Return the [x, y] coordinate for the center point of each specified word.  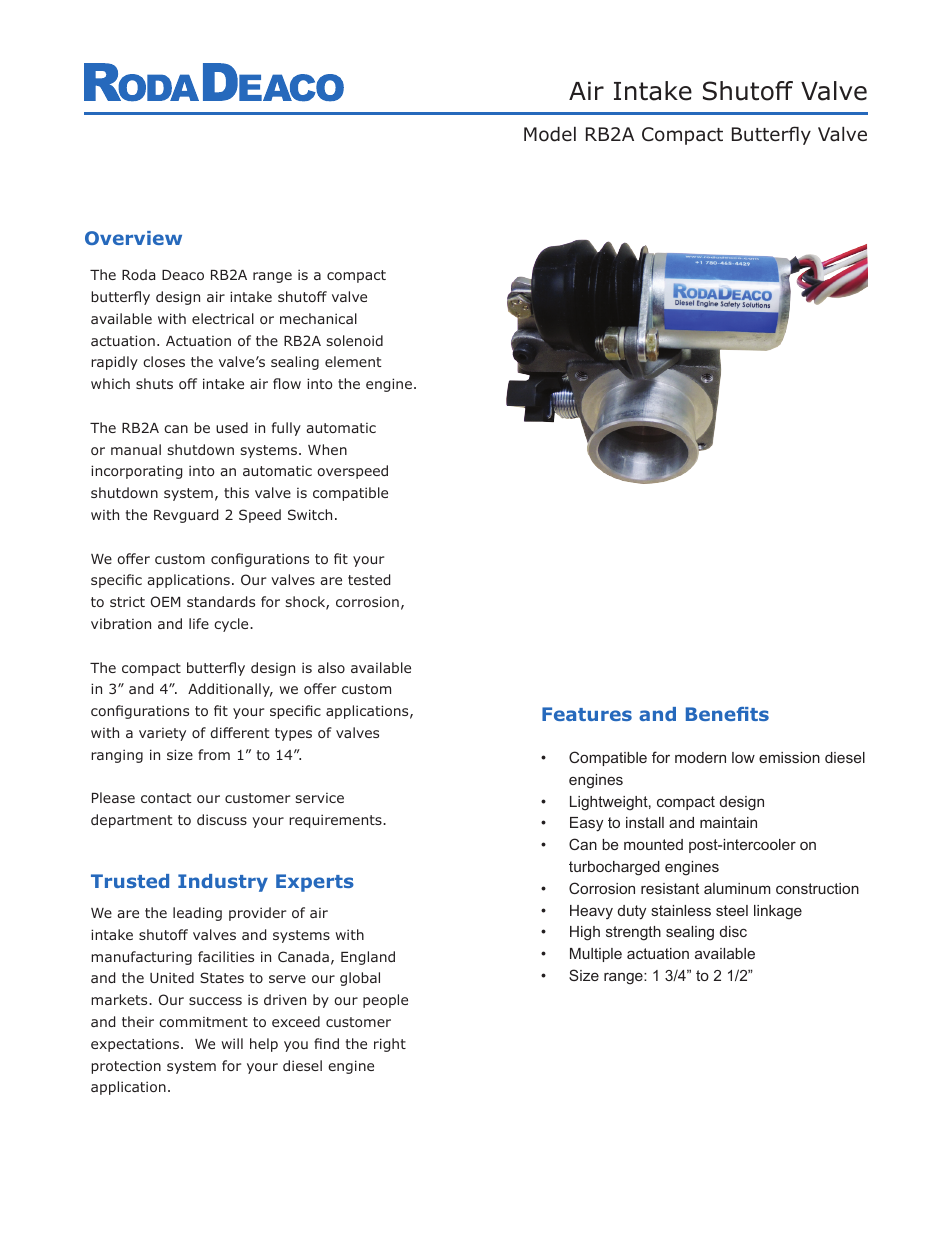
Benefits [727, 714]
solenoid [355, 340]
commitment [203, 1022]
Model [550, 134]
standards [221, 601]
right [390, 1045]
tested [369, 579]
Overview [133, 238]
